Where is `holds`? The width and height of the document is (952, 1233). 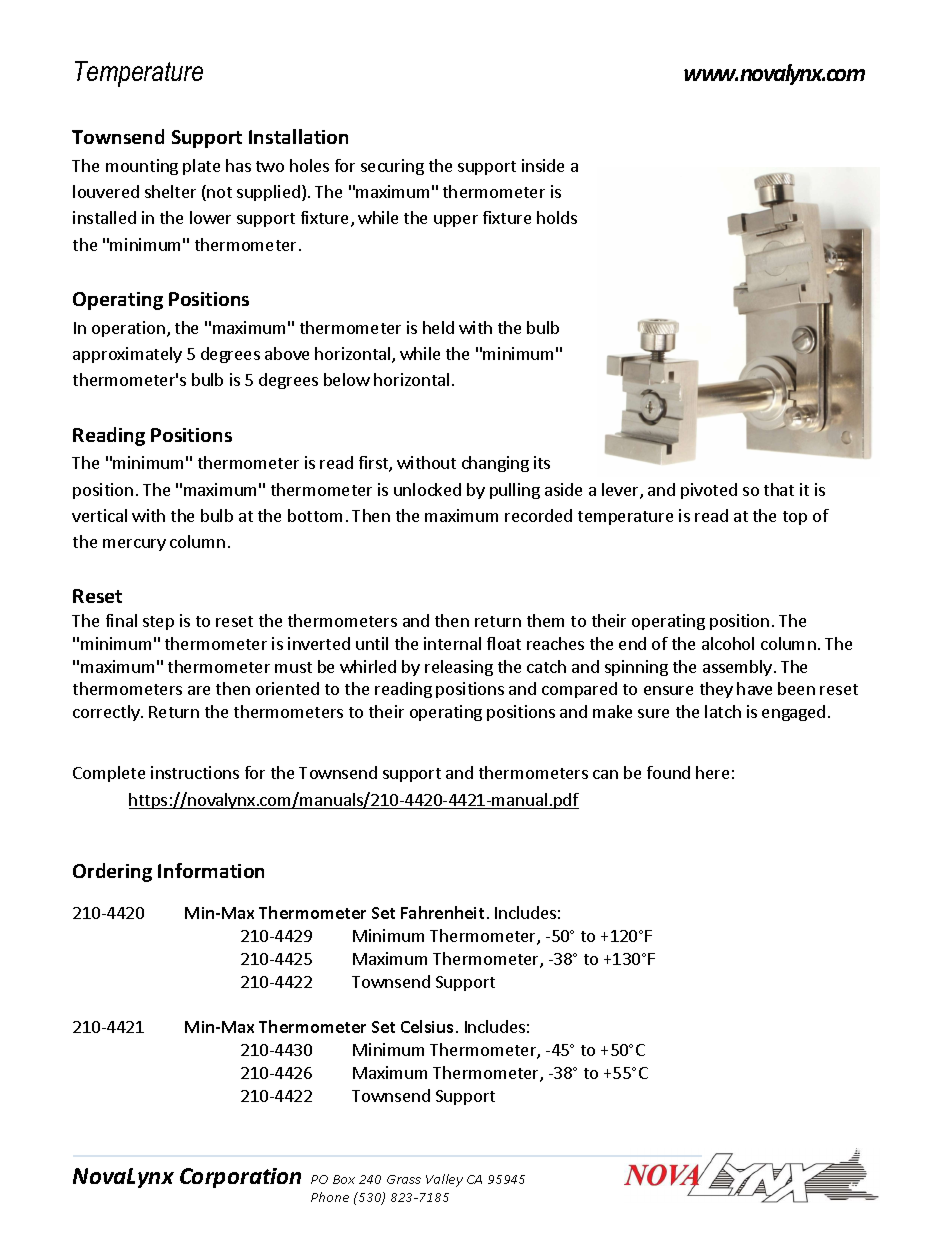
holds is located at coordinates (557, 217).
